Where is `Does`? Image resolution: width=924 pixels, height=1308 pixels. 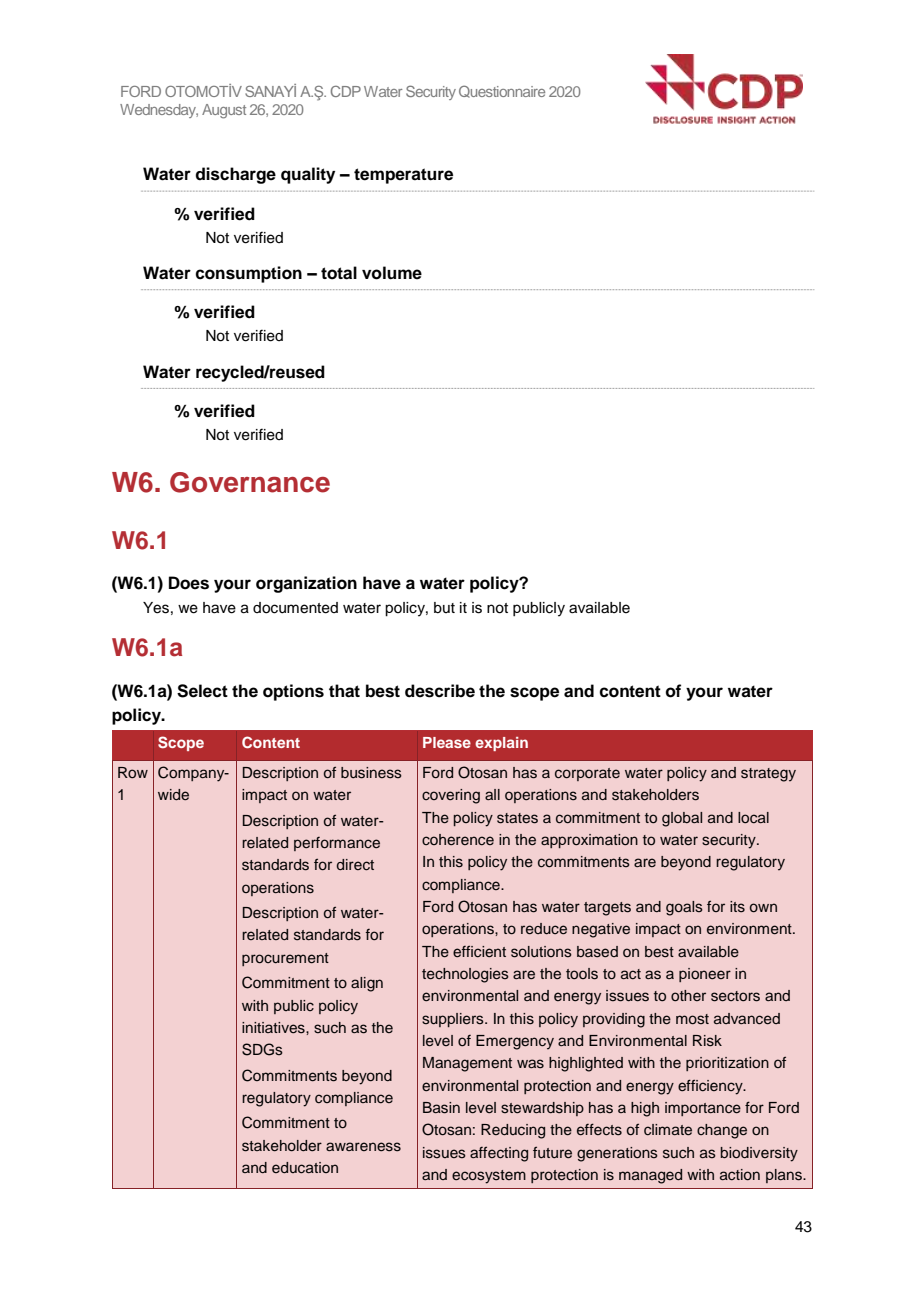 Does is located at coordinates (189, 583).
